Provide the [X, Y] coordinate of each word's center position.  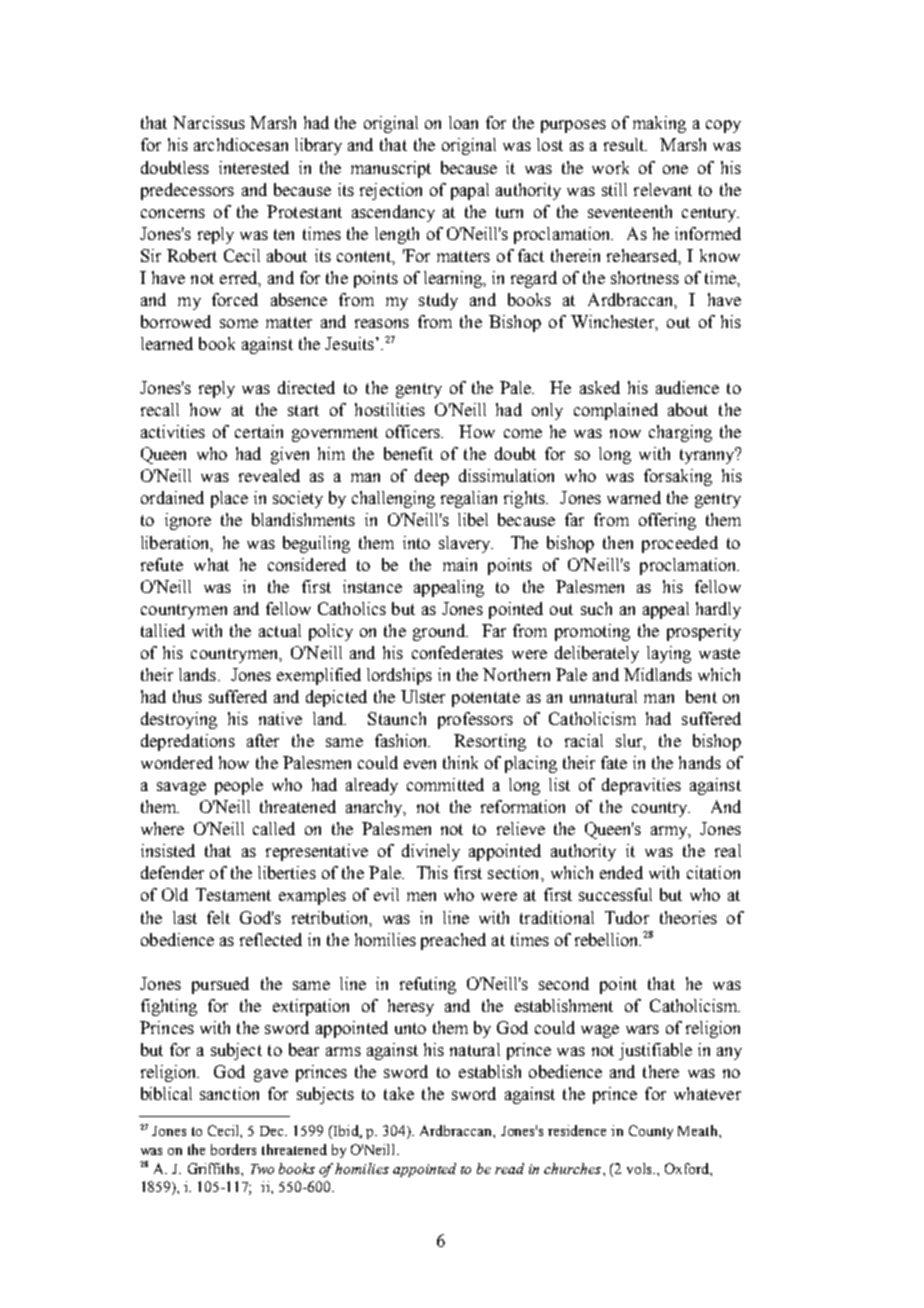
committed [445, 784]
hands [700, 762]
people [239, 786]
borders [233, 1149]
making [659, 124]
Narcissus [209, 122]
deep [432, 477]
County [651, 1132]
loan [463, 122]
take [399, 1093]
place [229, 499]
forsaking [678, 477]
